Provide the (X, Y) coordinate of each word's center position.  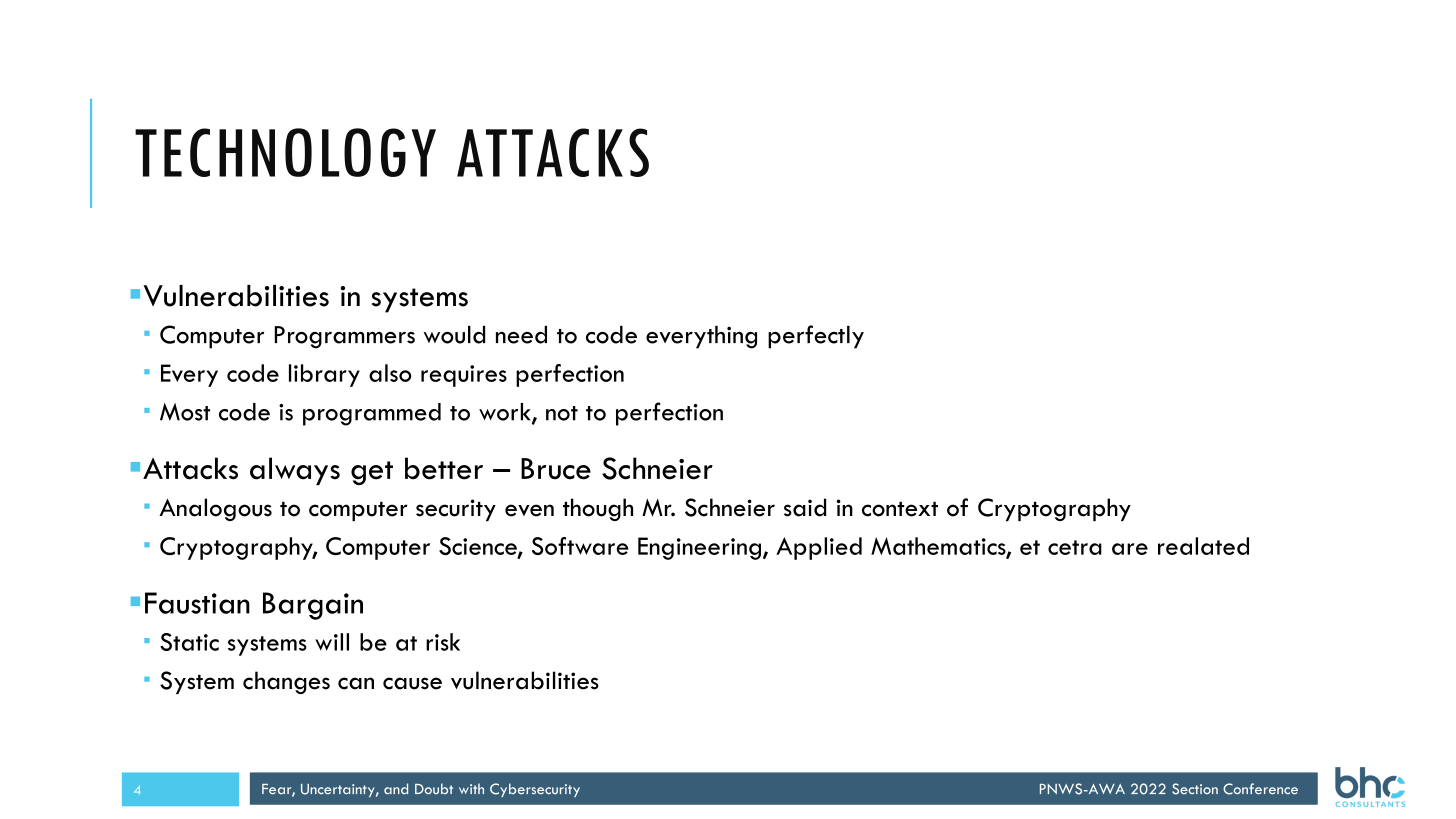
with (471, 788)
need (521, 335)
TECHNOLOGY (285, 152)
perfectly (816, 337)
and (396, 788)
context (900, 509)
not (562, 413)
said (805, 507)
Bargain (313, 606)
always (295, 471)
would (454, 335)
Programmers (345, 337)
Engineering (699, 548)
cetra (1075, 547)
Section (1195, 789)
